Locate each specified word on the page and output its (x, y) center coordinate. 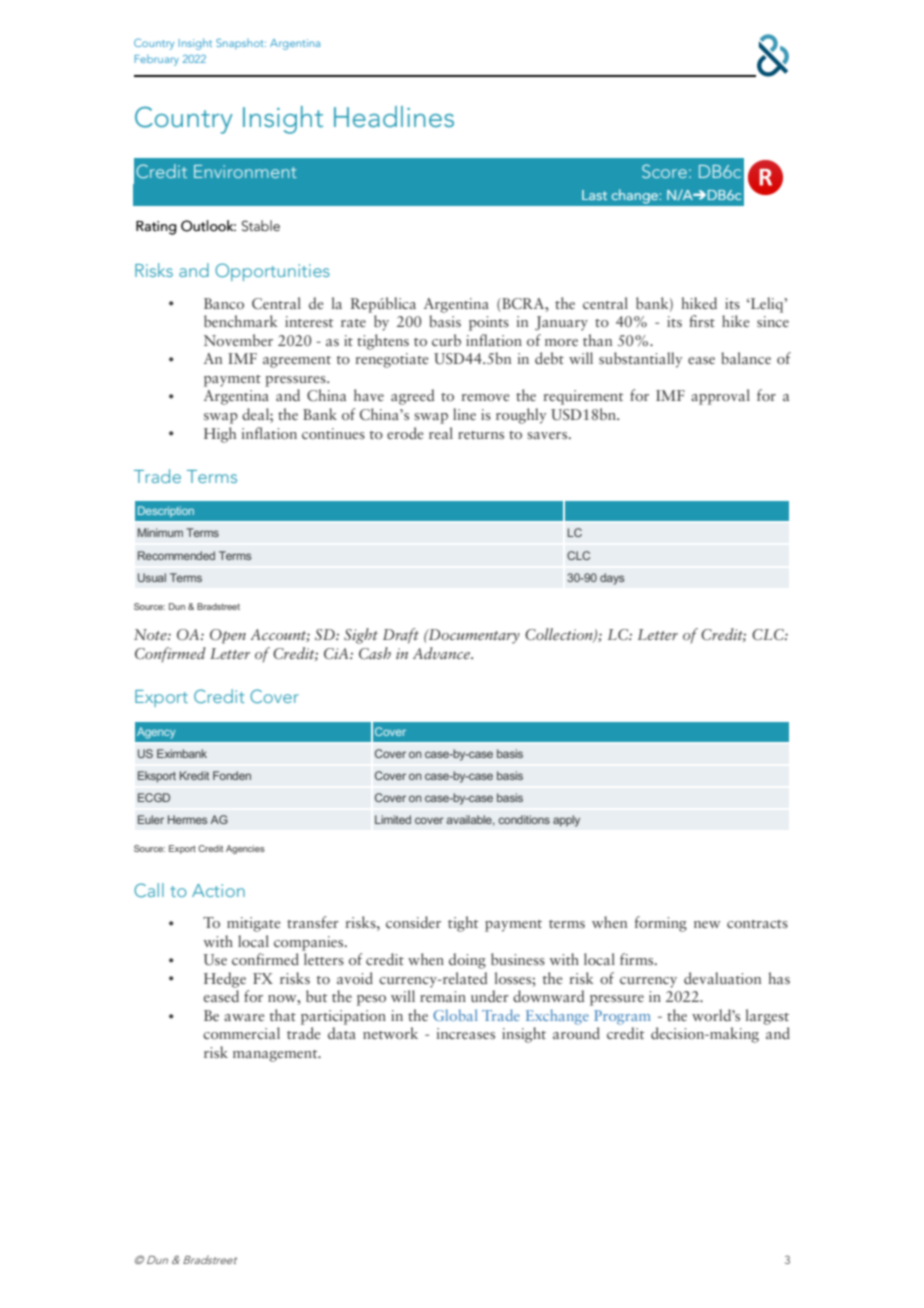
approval (720, 397)
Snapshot (241, 44)
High (220, 435)
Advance (443, 653)
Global (455, 1015)
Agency (156, 733)
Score (664, 171)
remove (485, 397)
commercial (241, 1033)
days (612, 579)
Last (594, 195)
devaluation (722, 978)
